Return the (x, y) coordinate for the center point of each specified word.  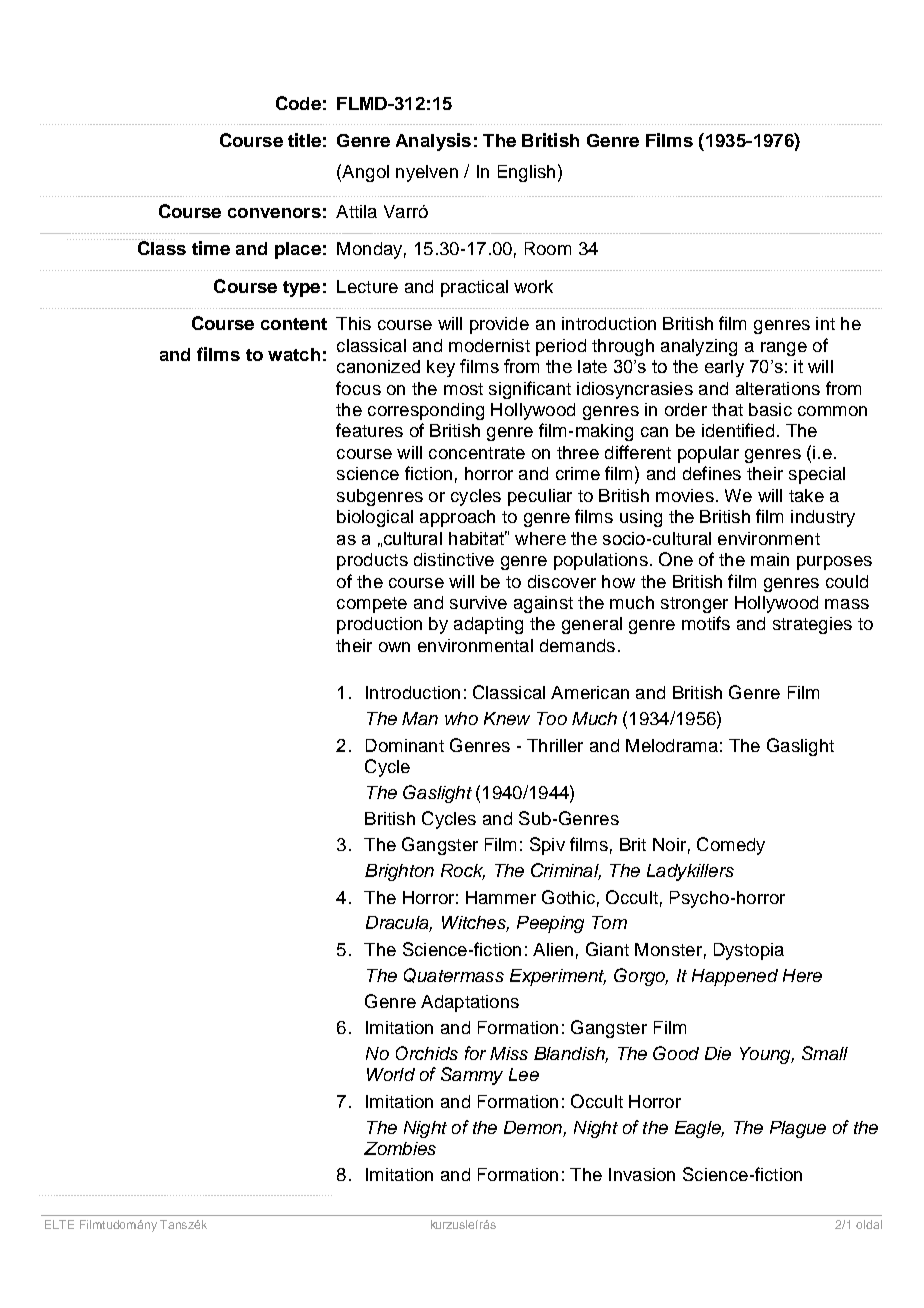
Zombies (400, 1148)
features (369, 430)
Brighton (399, 872)
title (304, 140)
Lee (524, 1074)
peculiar (540, 497)
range (784, 349)
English (526, 173)
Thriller (555, 745)
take (806, 495)
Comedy (731, 846)
